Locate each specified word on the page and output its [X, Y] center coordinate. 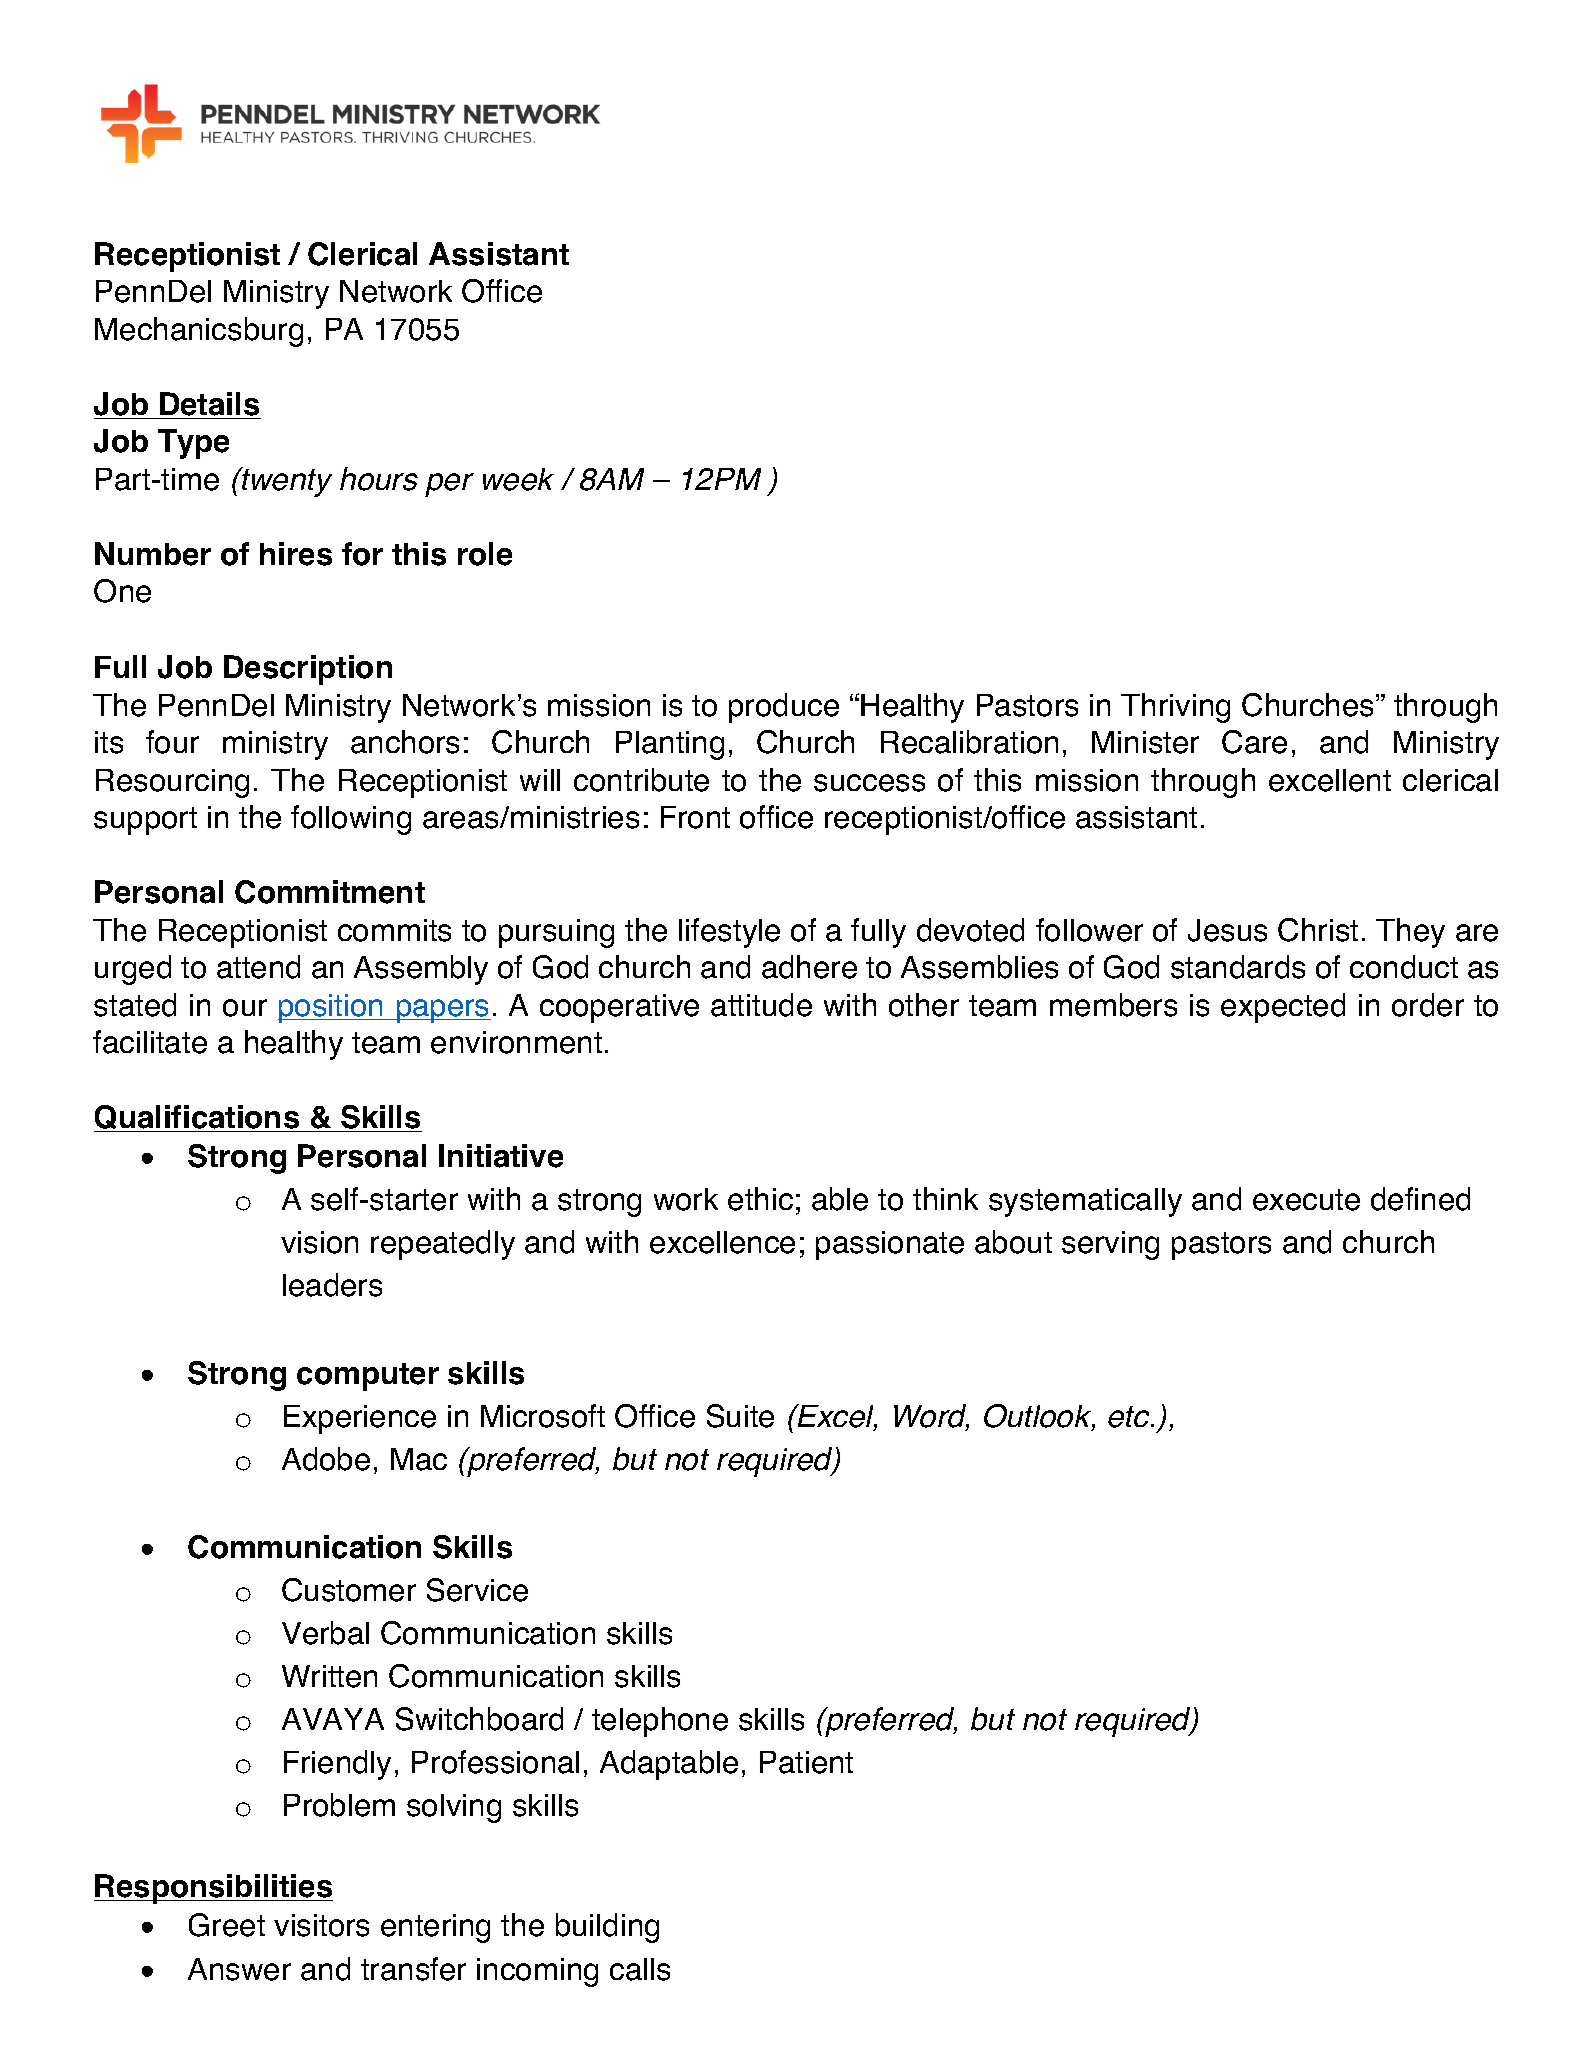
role [485, 554]
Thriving [1175, 708]
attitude [761, 1005]
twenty [286, 482]
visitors [321, 1925]
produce [784, 708]
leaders [332, 1285]
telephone [660, 1722]
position [332, 1008]
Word [931, 1417]
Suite [740, 1416]
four [172, 742]
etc [1130, 1417]
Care [1254, 742]
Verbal [325, 1633]
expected [1283, 1008]
